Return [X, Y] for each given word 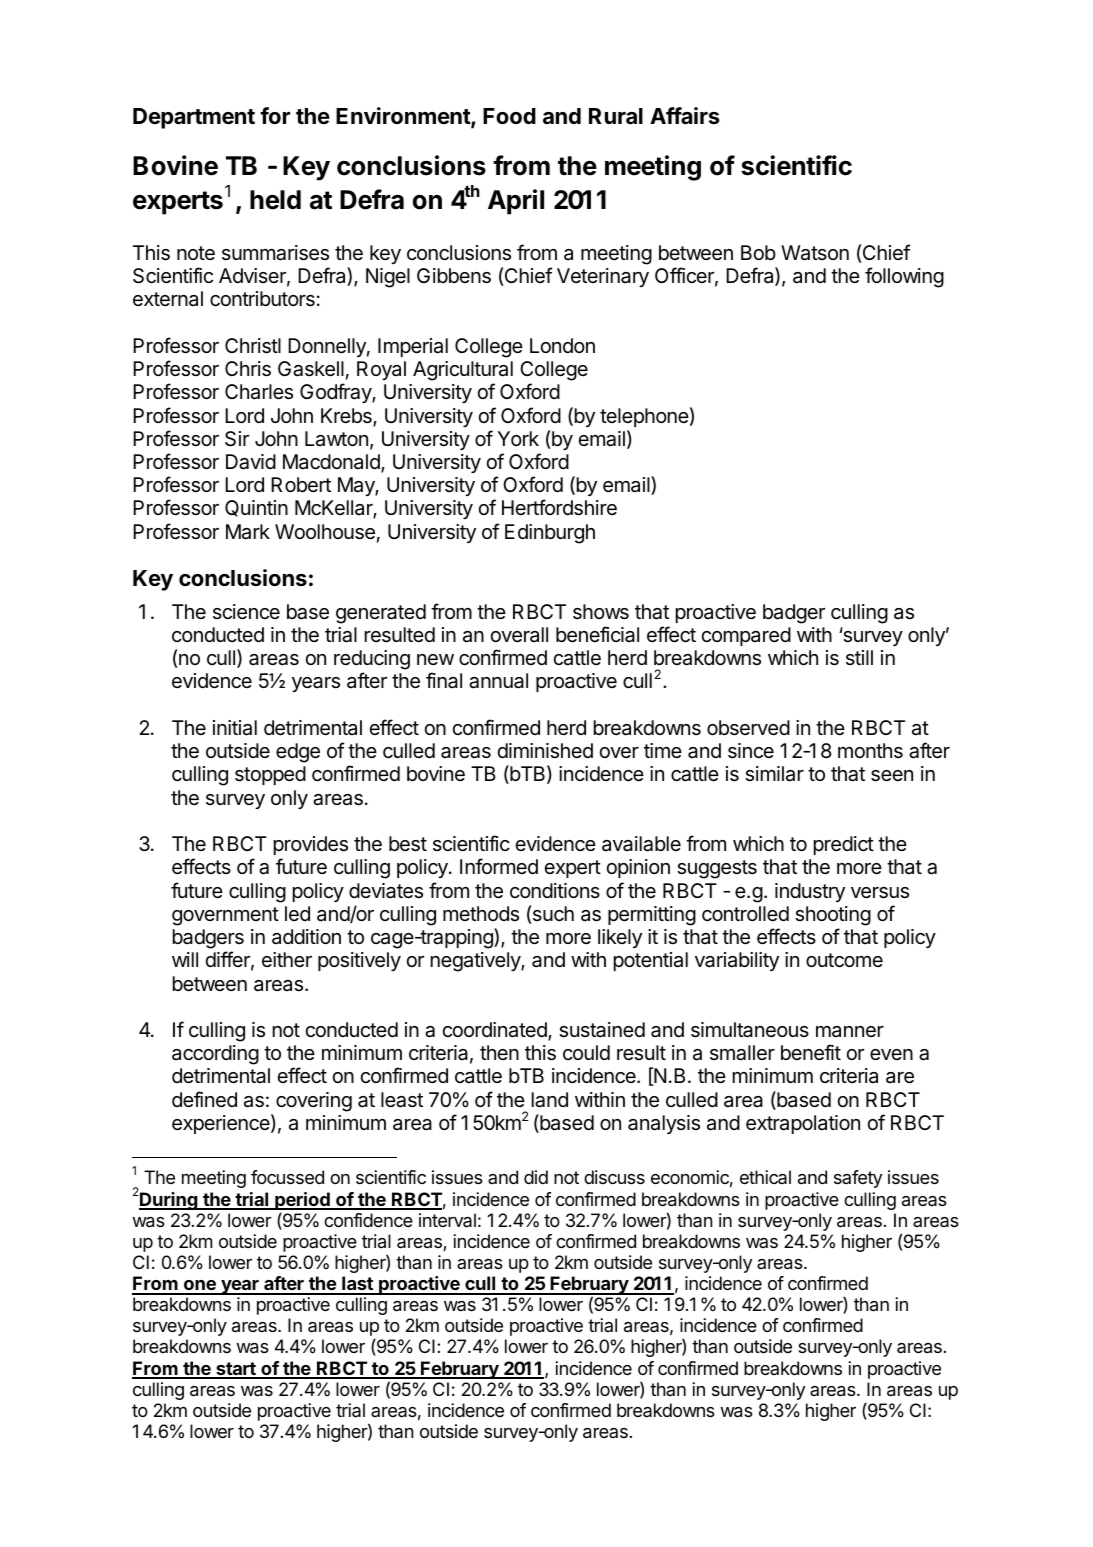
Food [509, 116]
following [904, 277]
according [215, 1055]
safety [858, 1179]
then [499, 1052]
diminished [545, 751]
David [251, 462]
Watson [815, 253]
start [236, 1370]
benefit [811, 1052]
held [275, 200]
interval [447, 1220]
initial [235, 728]
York [518, 438]
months [870, 751]
